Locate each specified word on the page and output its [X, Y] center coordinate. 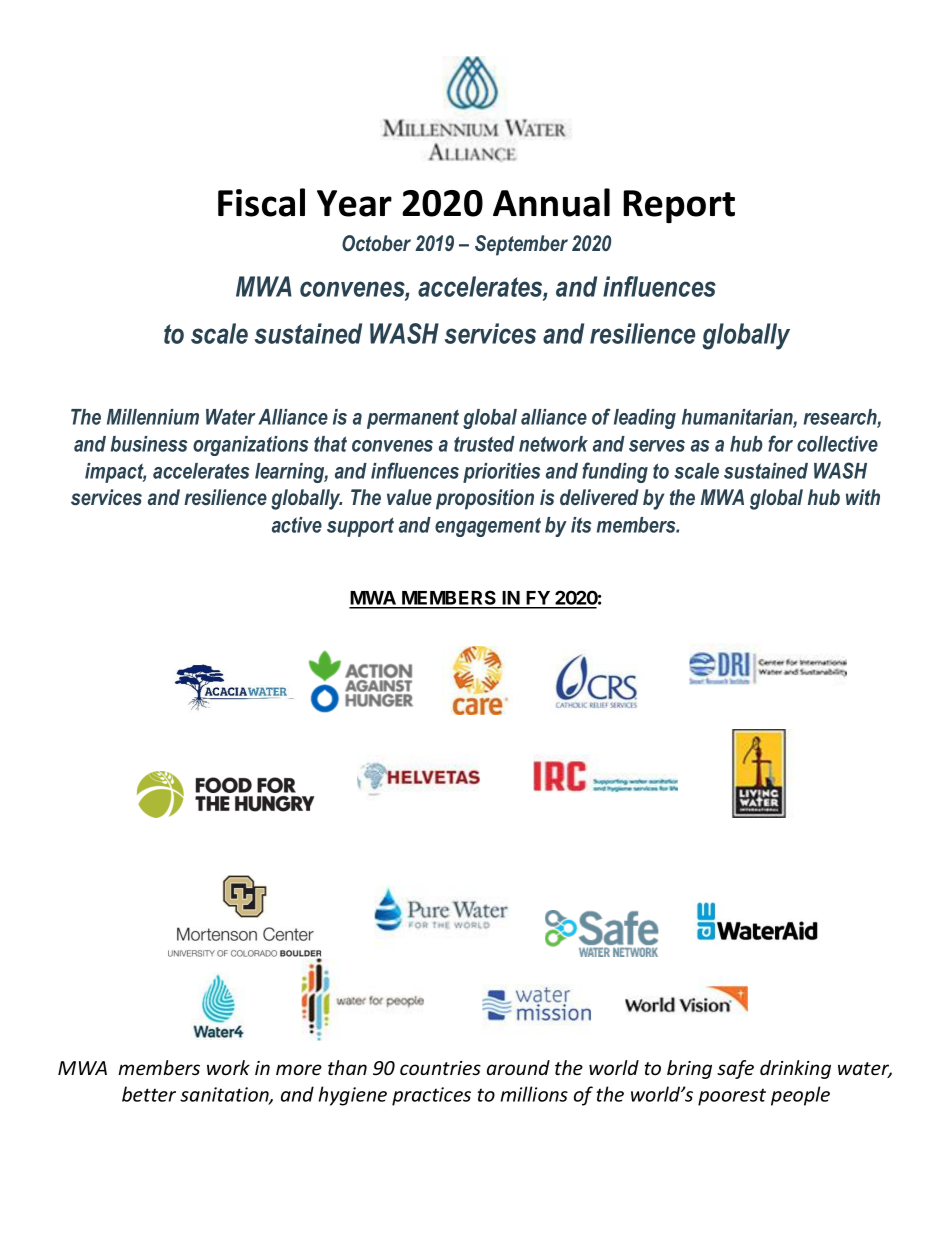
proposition [485, 499]
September [521, 245]
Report [679, 206]
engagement [488, 527]
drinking [795, 1069]
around [518, 1067]
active [297, 525]
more [299, 1069]
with [863, 497]
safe [735, 1069]
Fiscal [261, 202]
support [360, 527]
